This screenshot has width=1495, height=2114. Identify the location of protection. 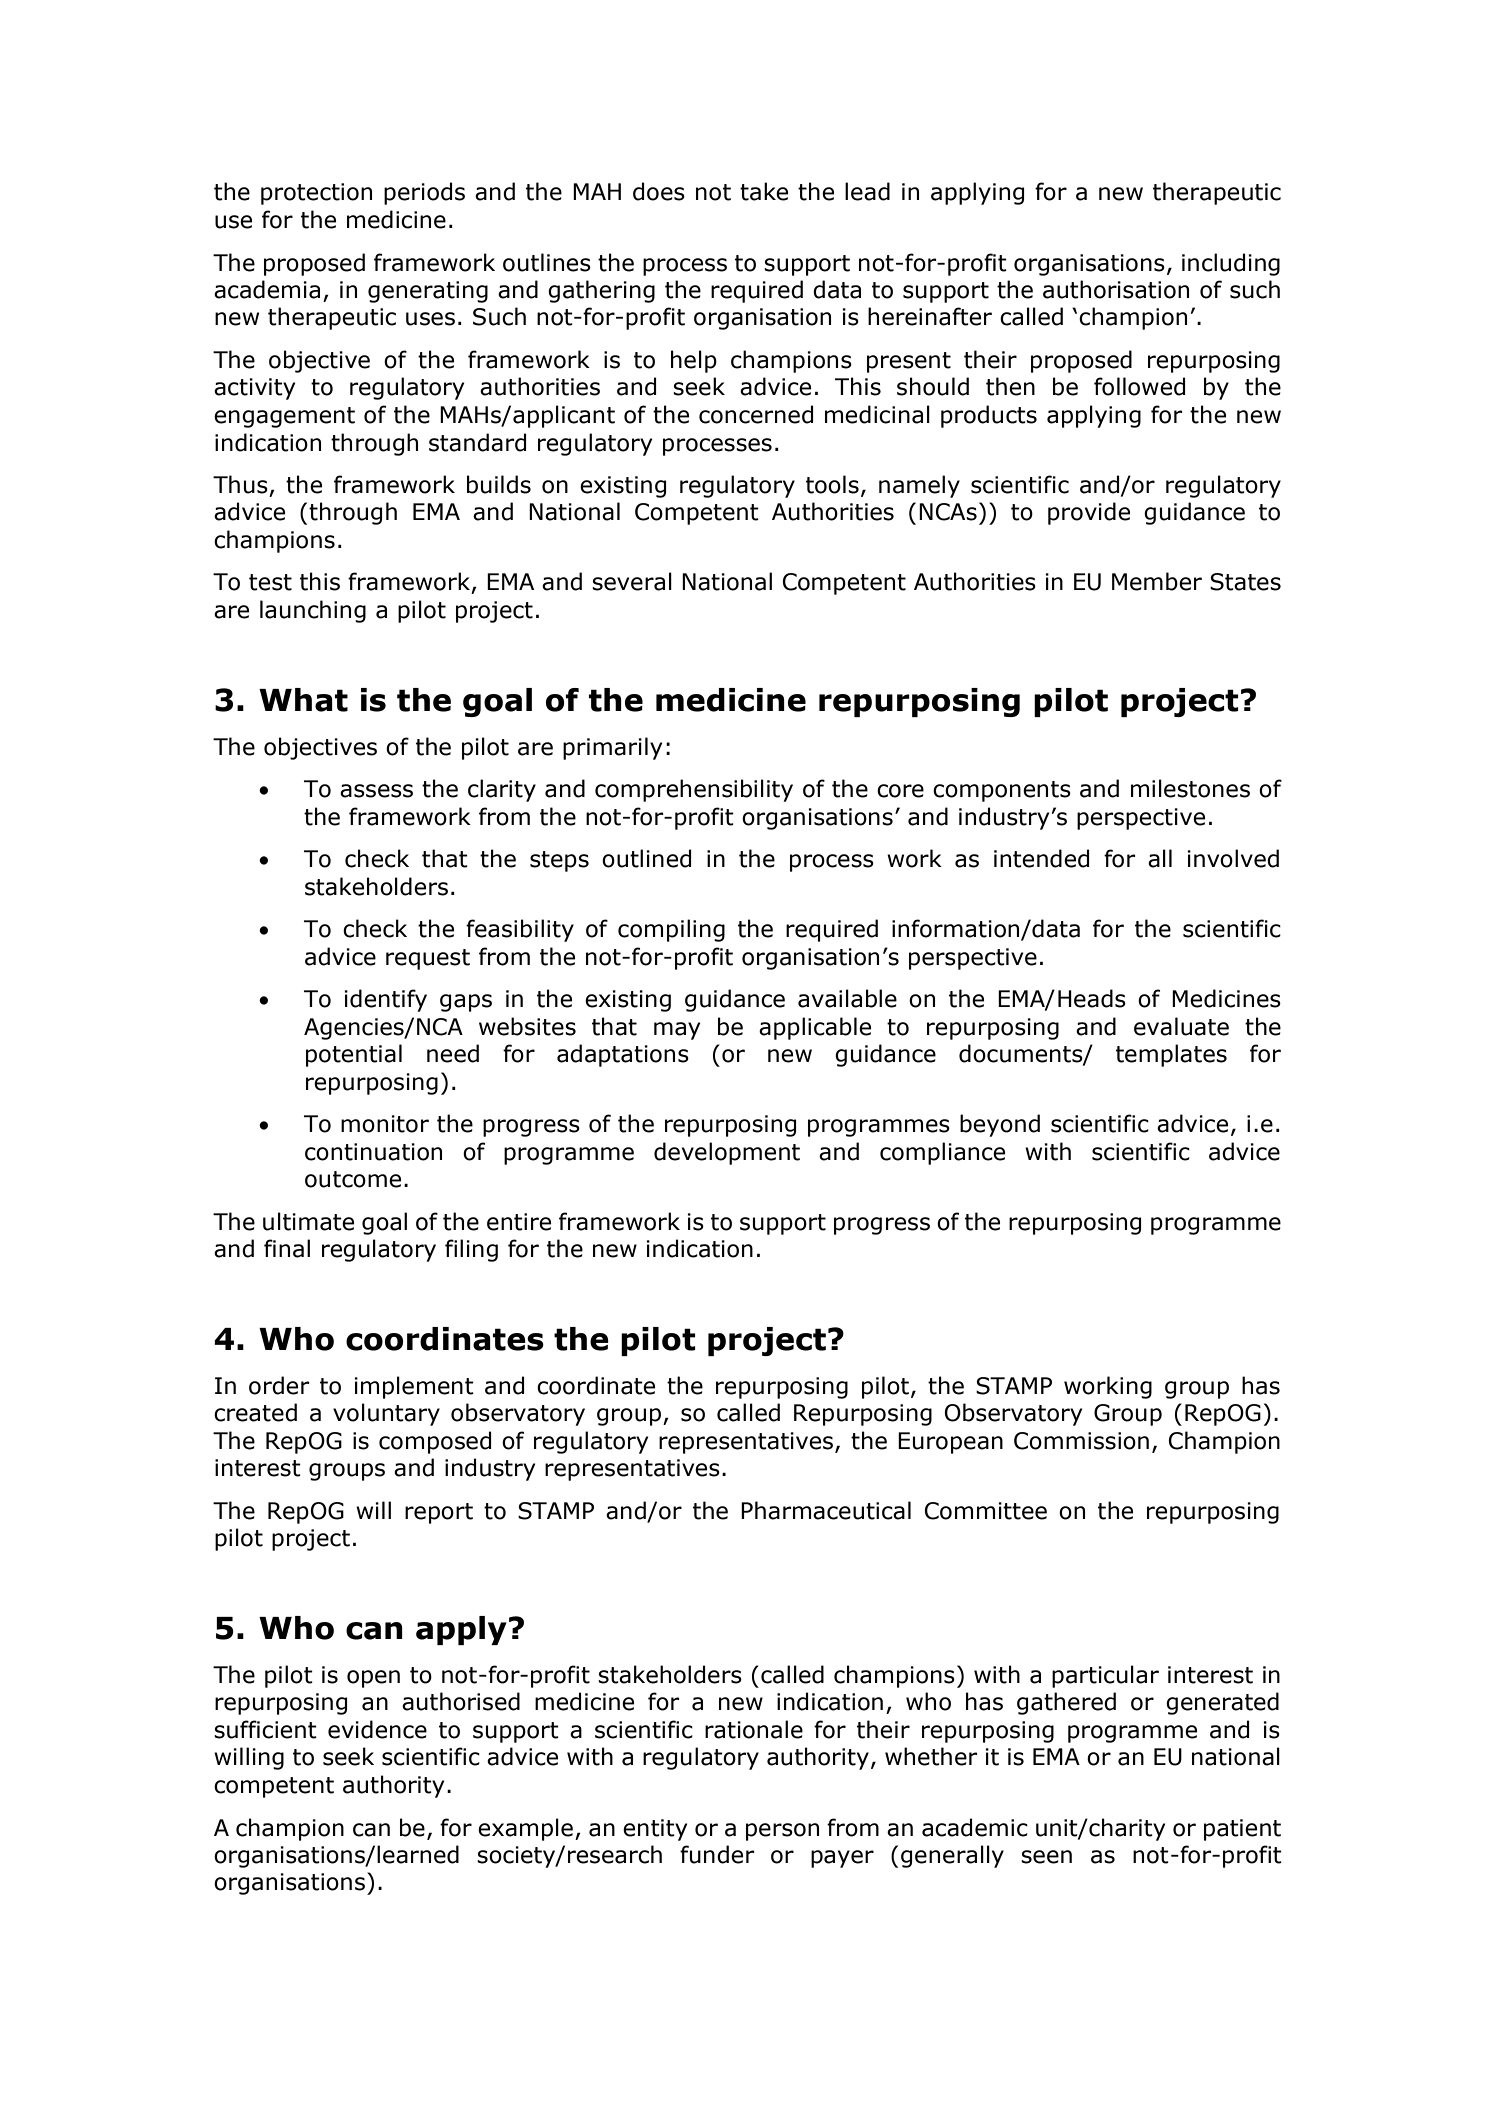
(316, 194).
